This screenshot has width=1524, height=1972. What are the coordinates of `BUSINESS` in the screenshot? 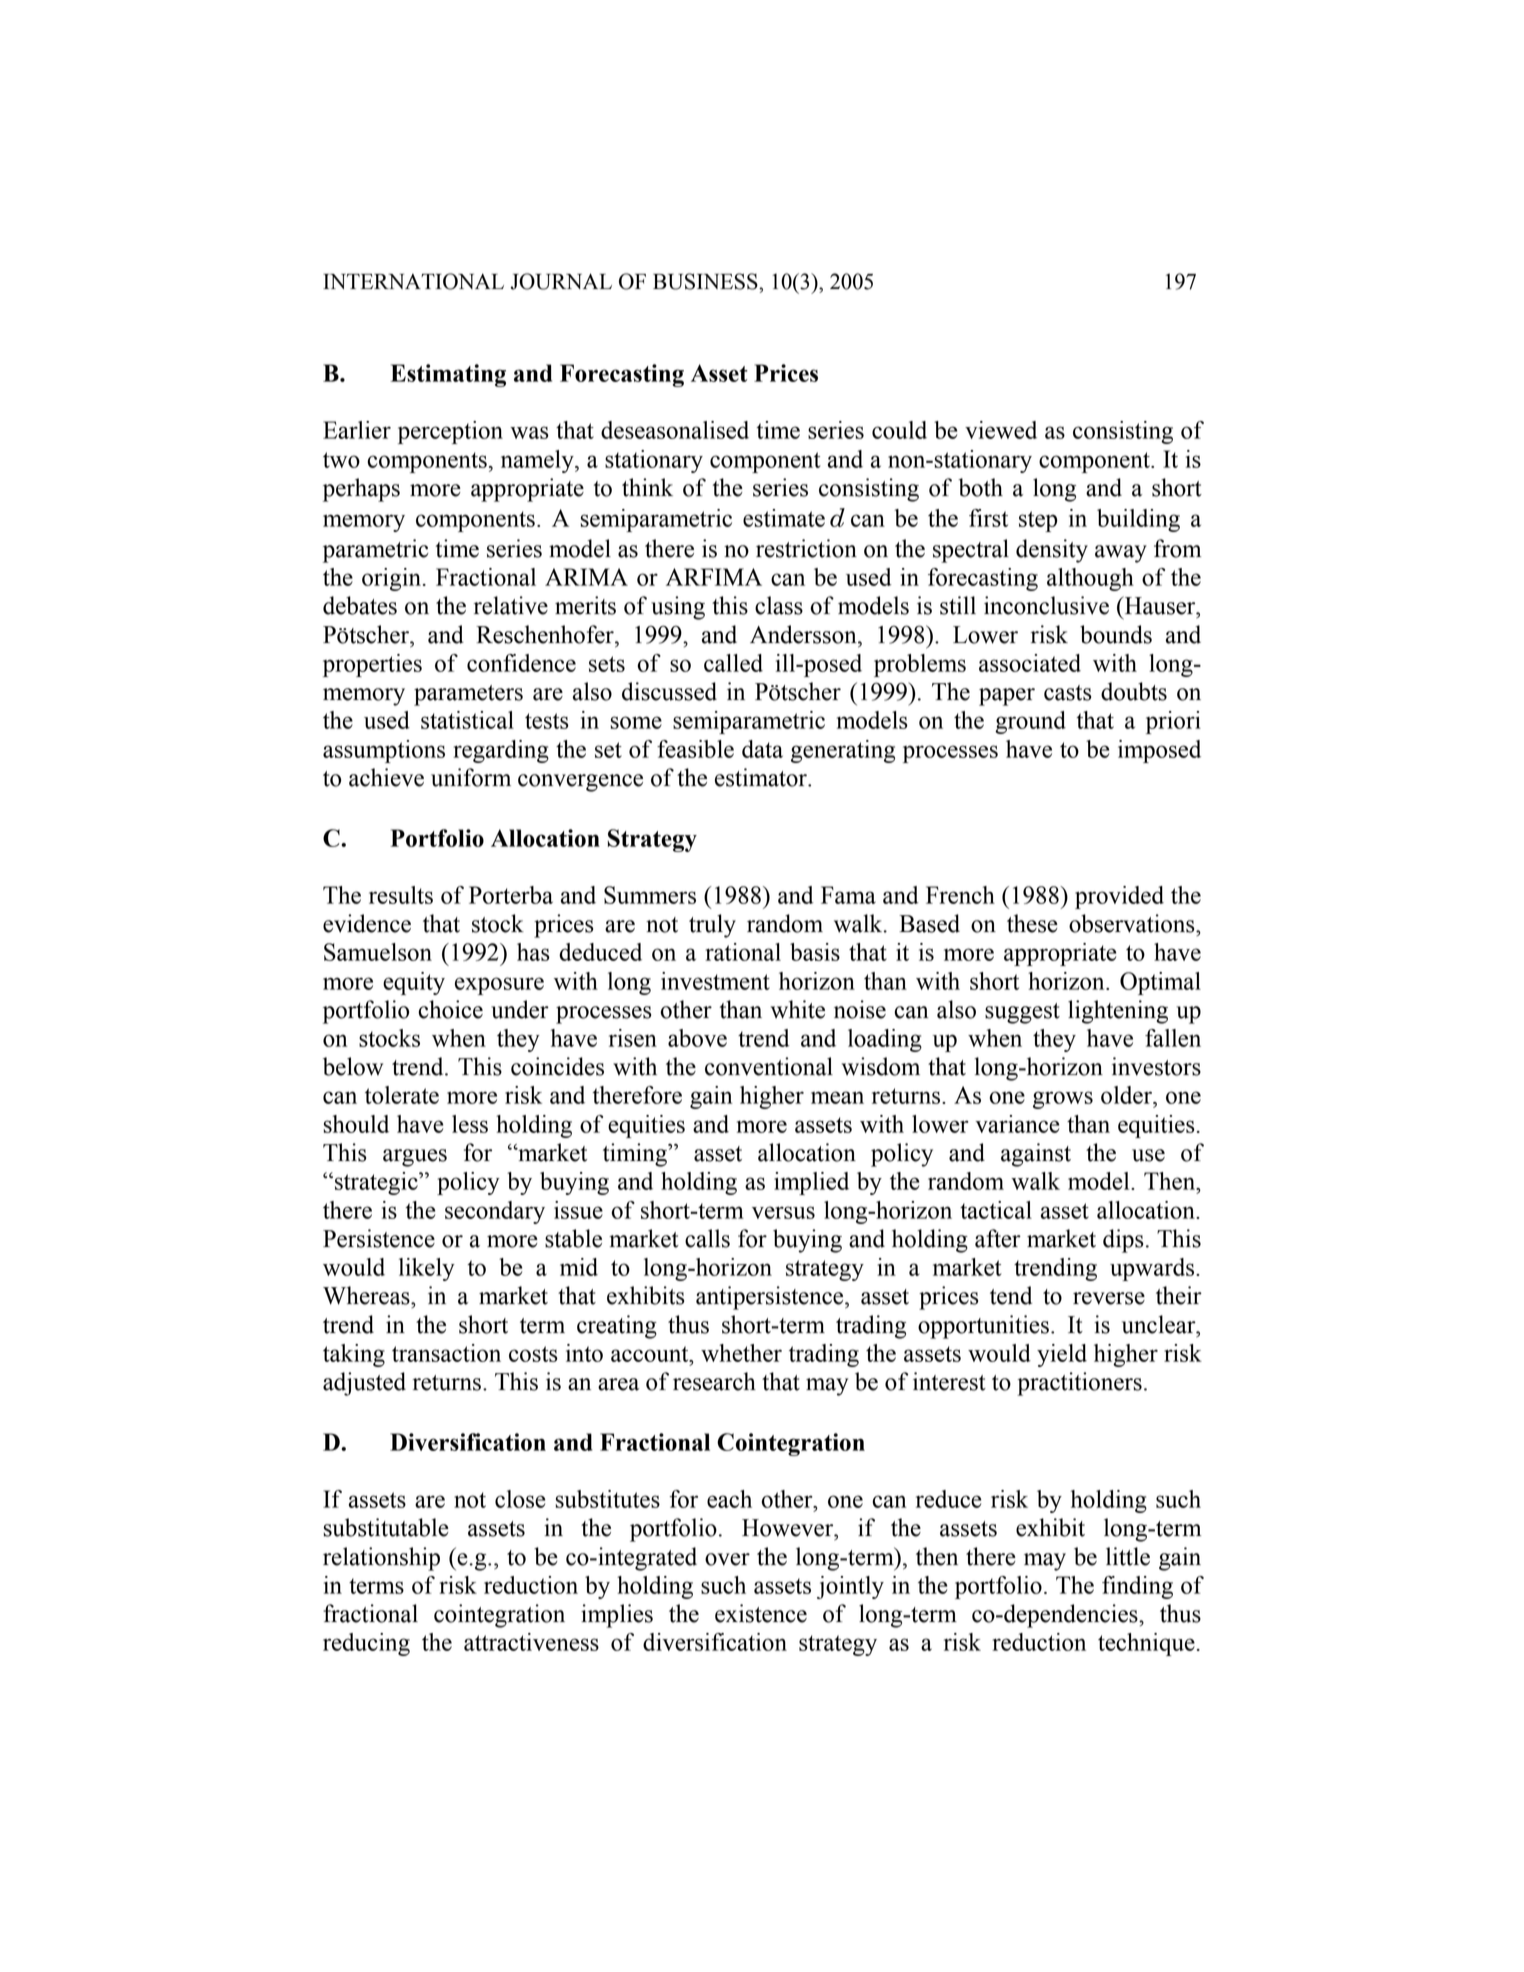 It's located at (706, 281).
